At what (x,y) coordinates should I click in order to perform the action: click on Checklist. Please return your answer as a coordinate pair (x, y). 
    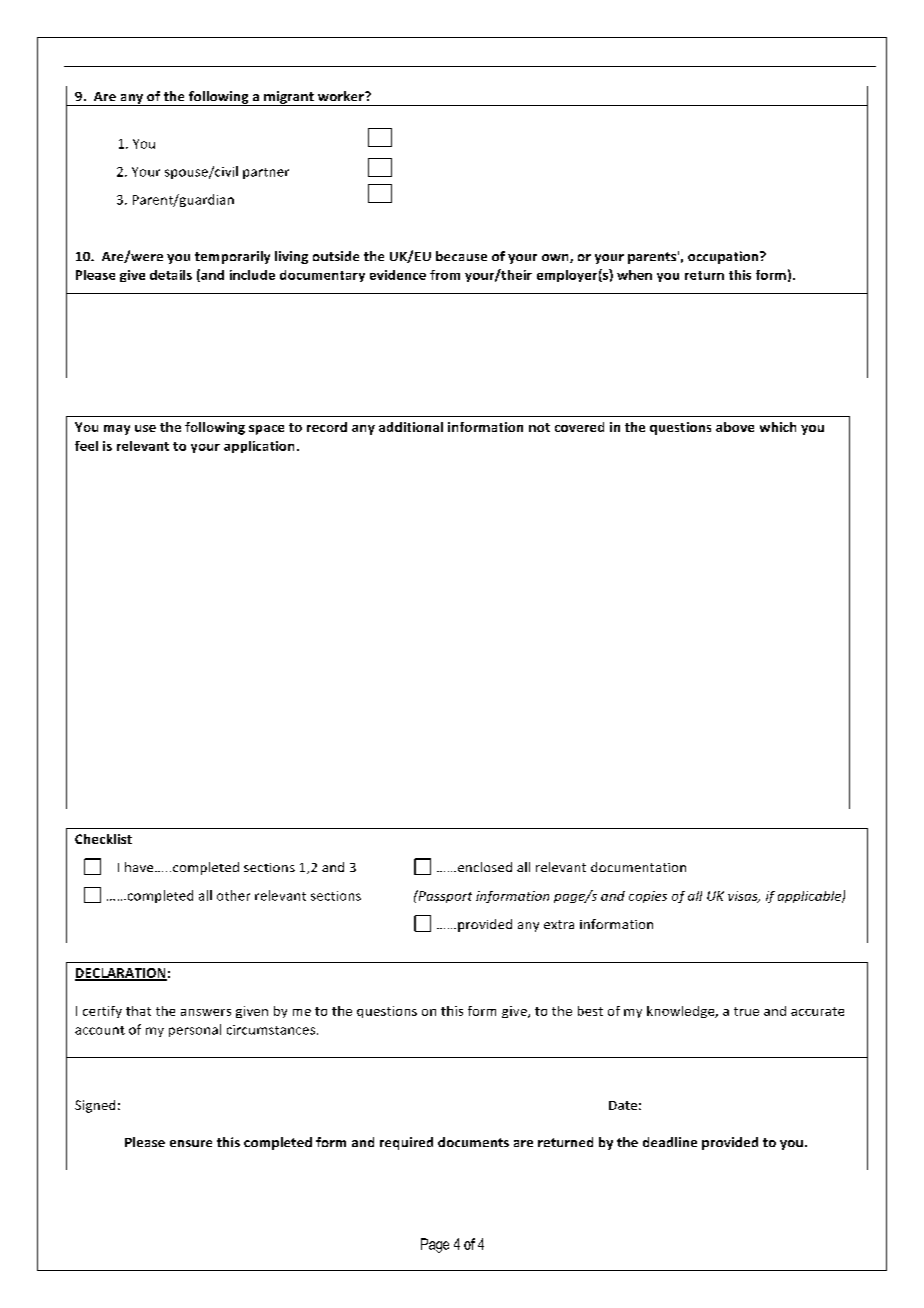
    Looking at the image, I should click on (103, 839).
